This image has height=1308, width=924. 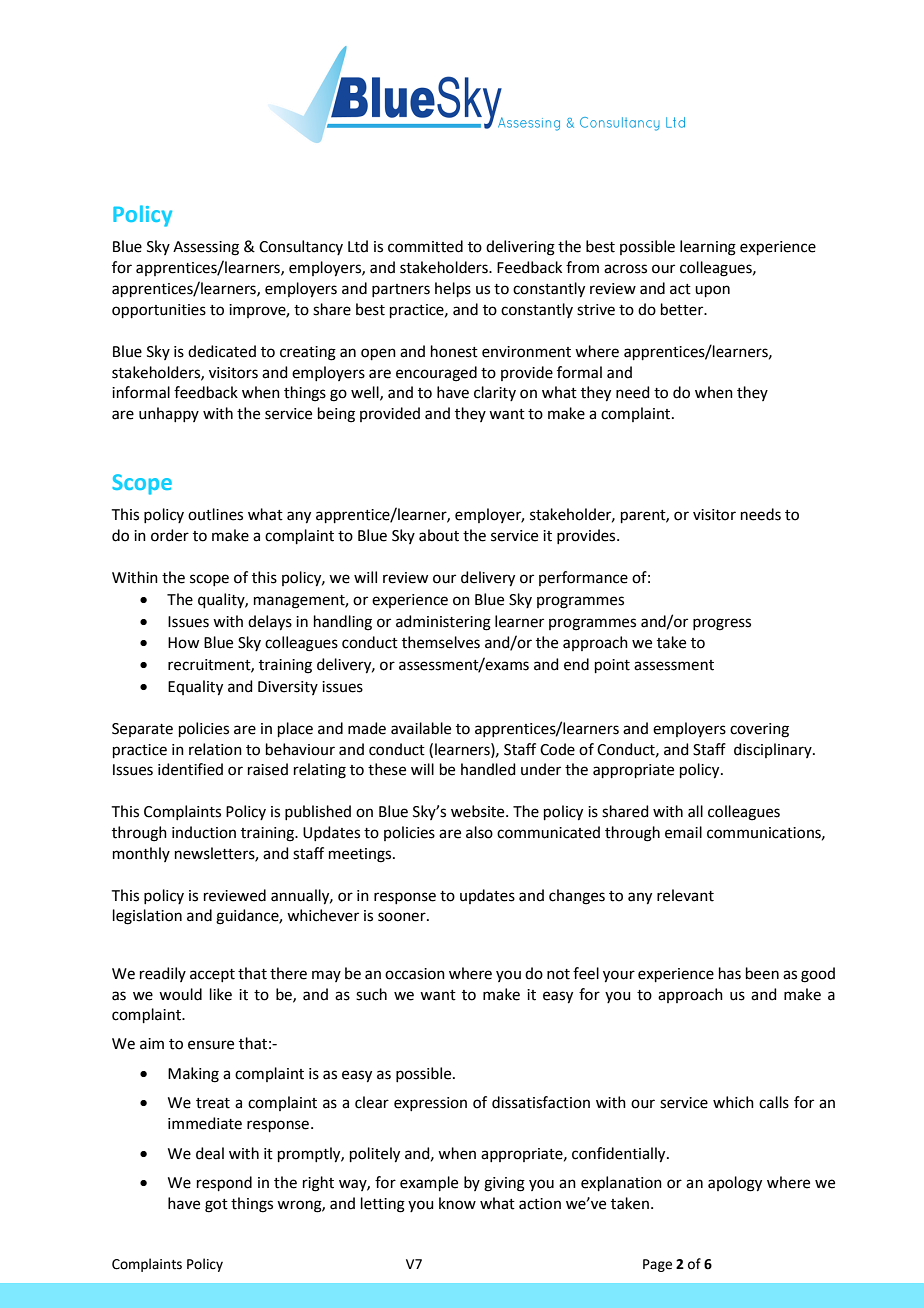 I want to click on changes, so click(x=577, y=897).
